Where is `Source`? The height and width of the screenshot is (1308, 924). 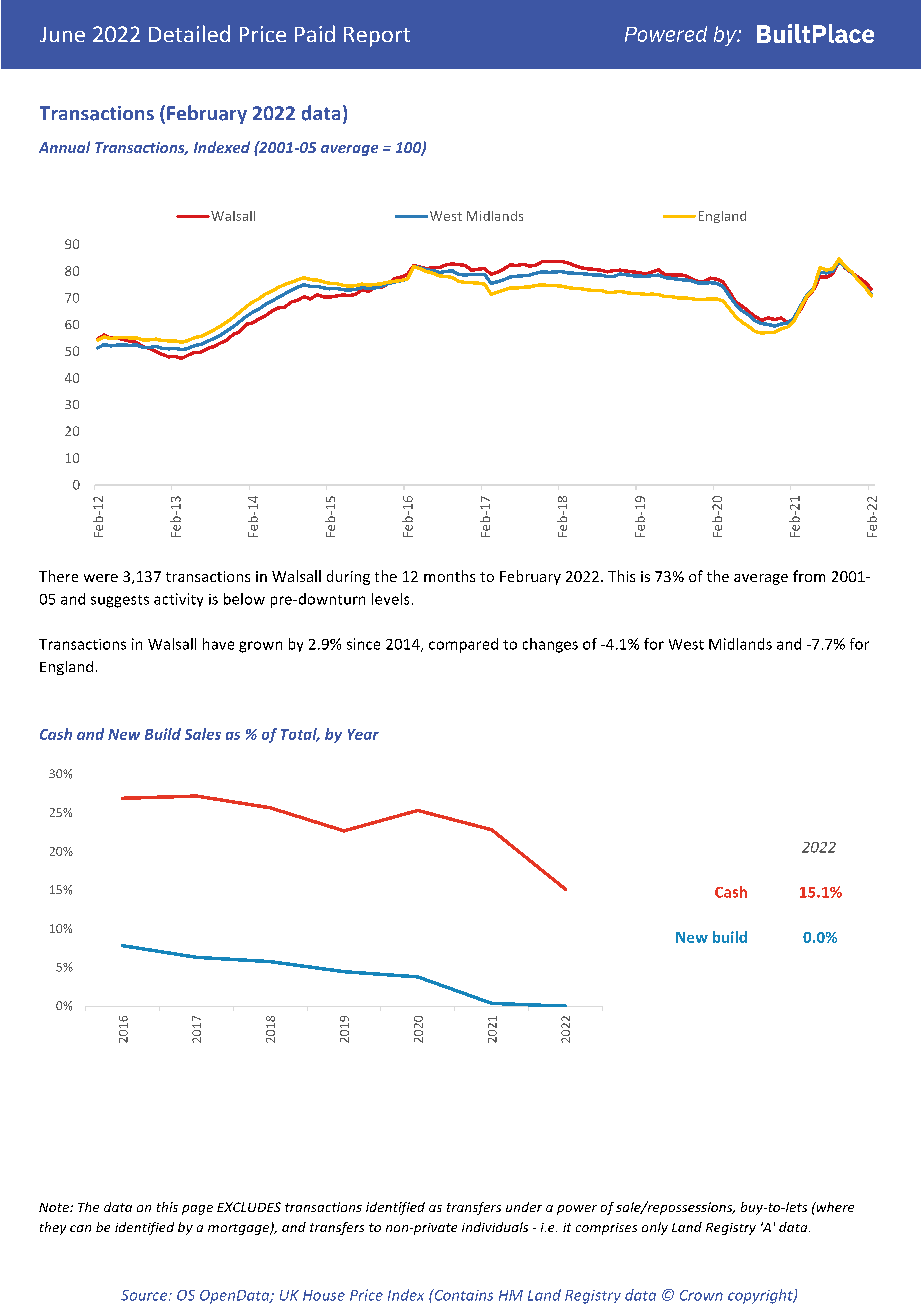
Source is located at coordinates (145, 1295).
